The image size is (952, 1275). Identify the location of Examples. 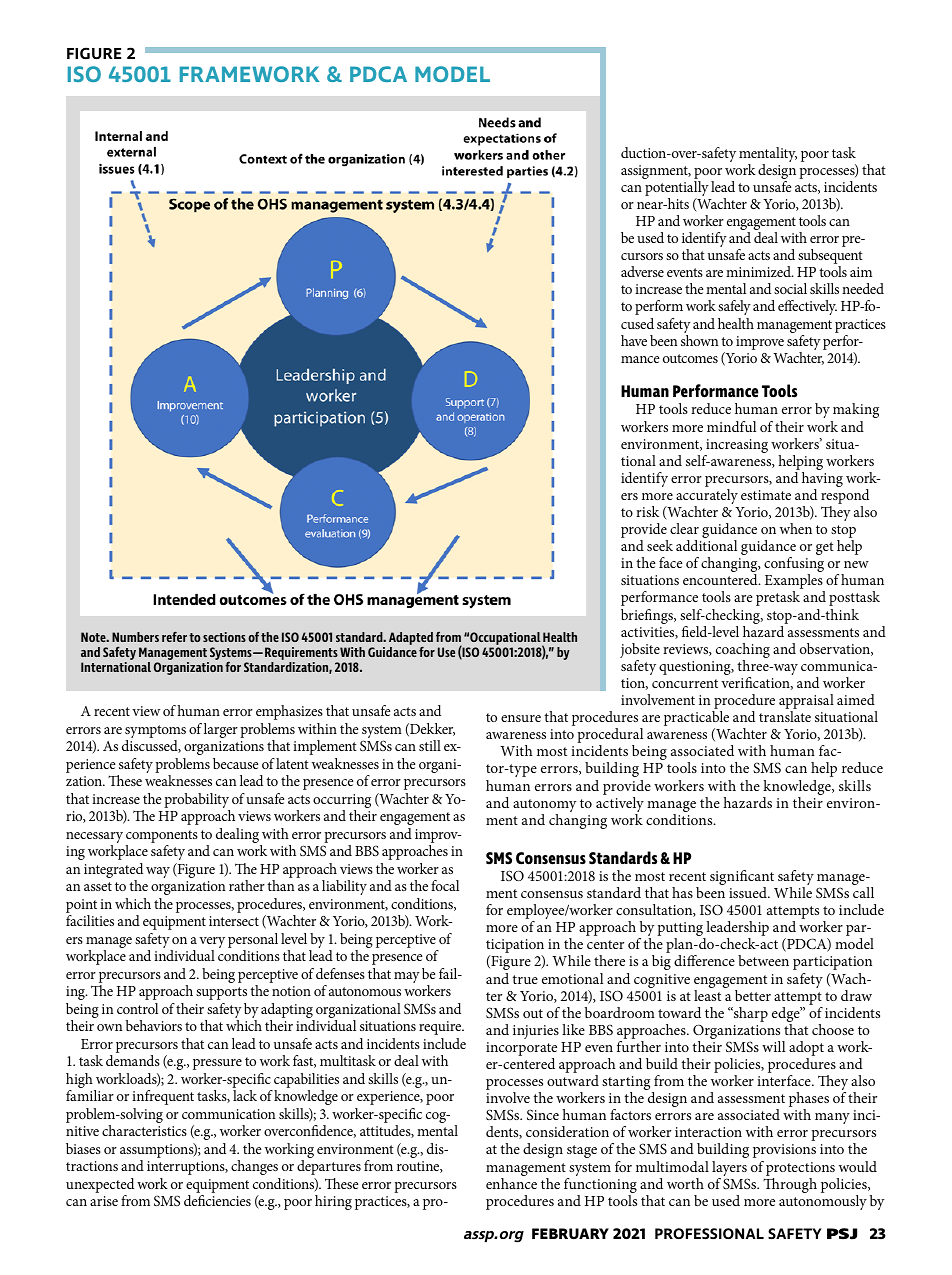
(795, 583).
